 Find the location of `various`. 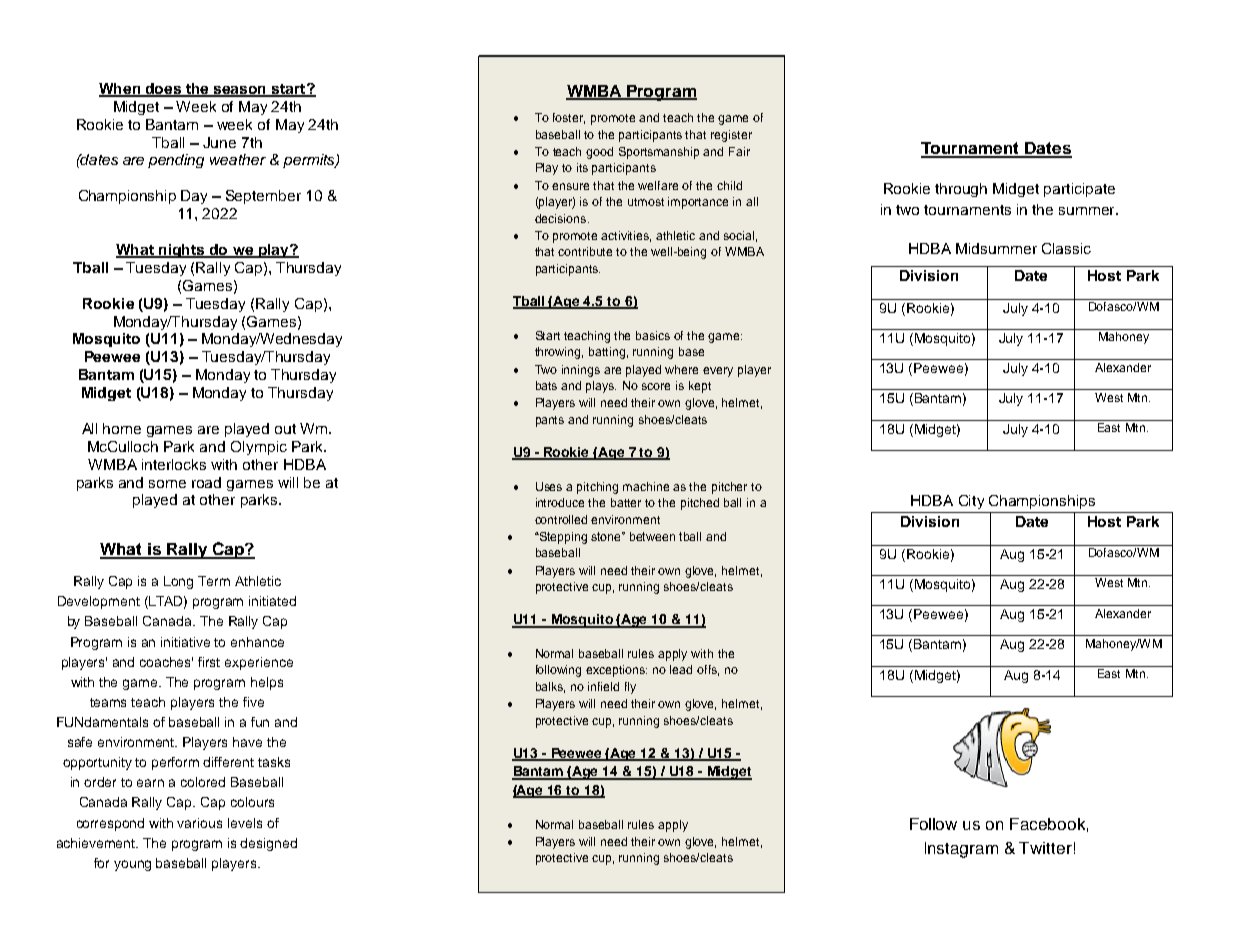

various is located at coordinates (199, 823).
